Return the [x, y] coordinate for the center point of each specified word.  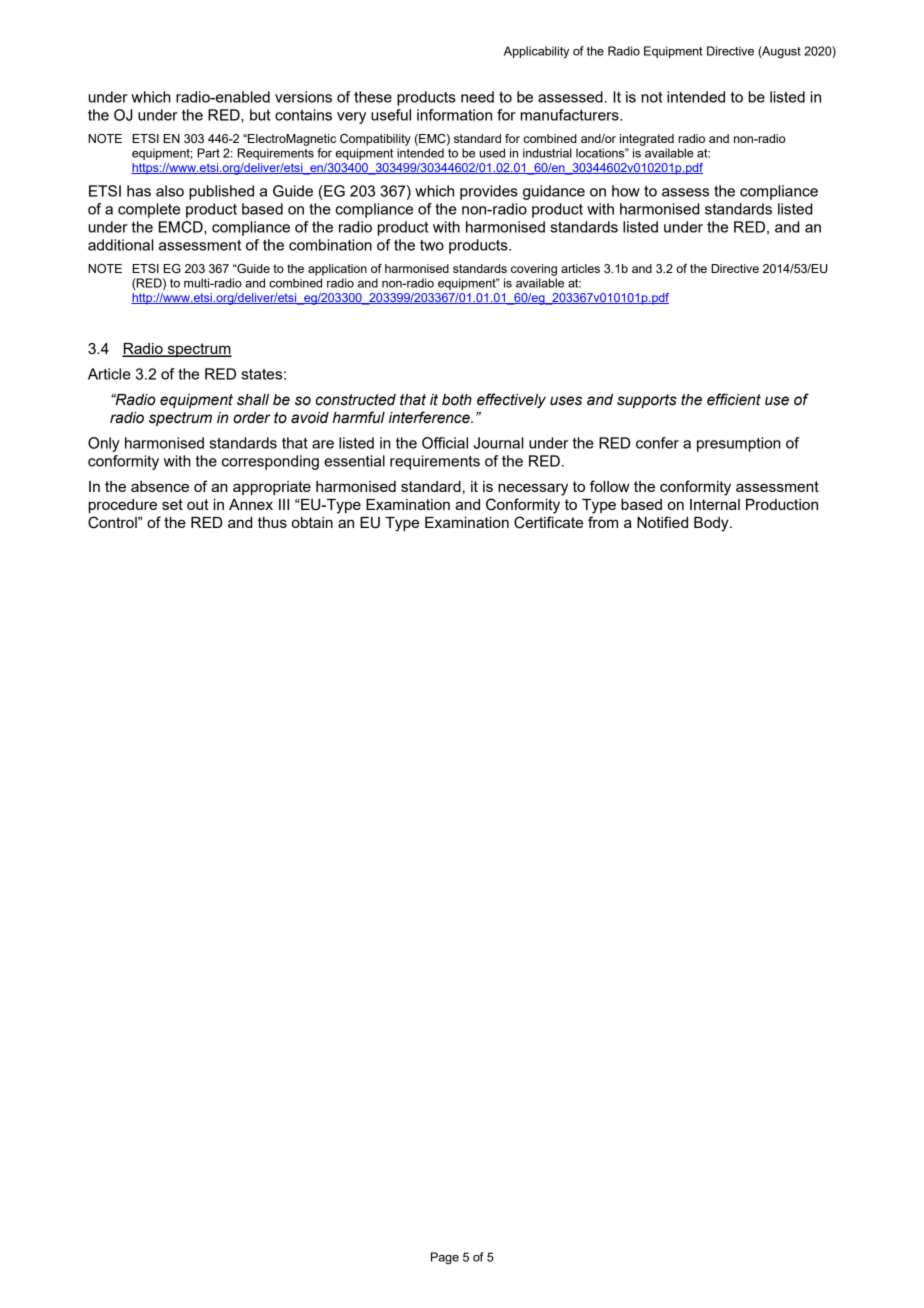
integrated [647, 140]
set [172, 504]
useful [391, 115]
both [457, 400]
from [603, 522]
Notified [662, 522]
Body [712, 524]
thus [272, 522]
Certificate [548, 522]
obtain [312, 522]
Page [445, 1258]
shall [253, 400]
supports [647, 401]
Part [208, 153]
